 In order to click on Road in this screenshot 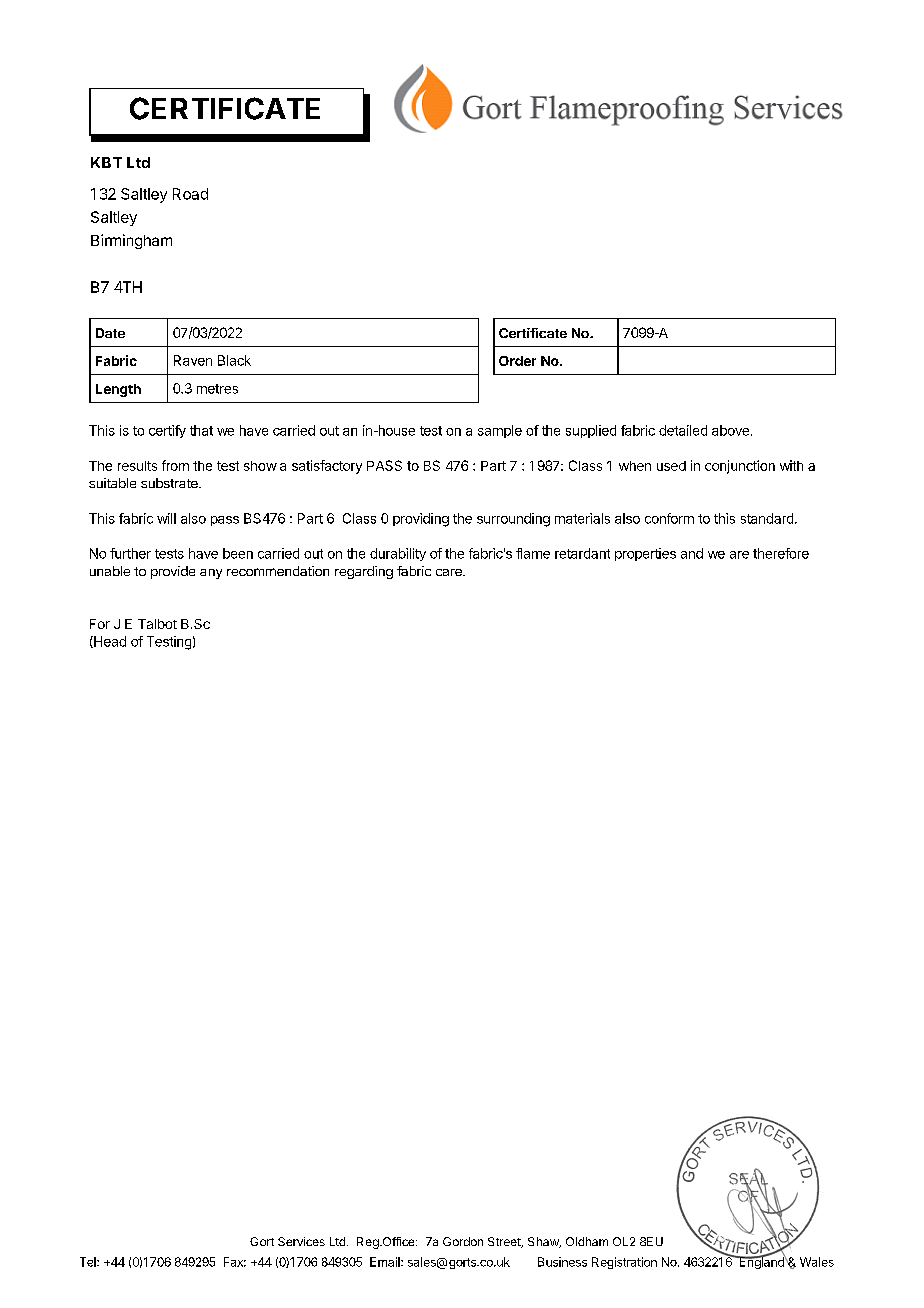, I will do `click(190, 194)`.
